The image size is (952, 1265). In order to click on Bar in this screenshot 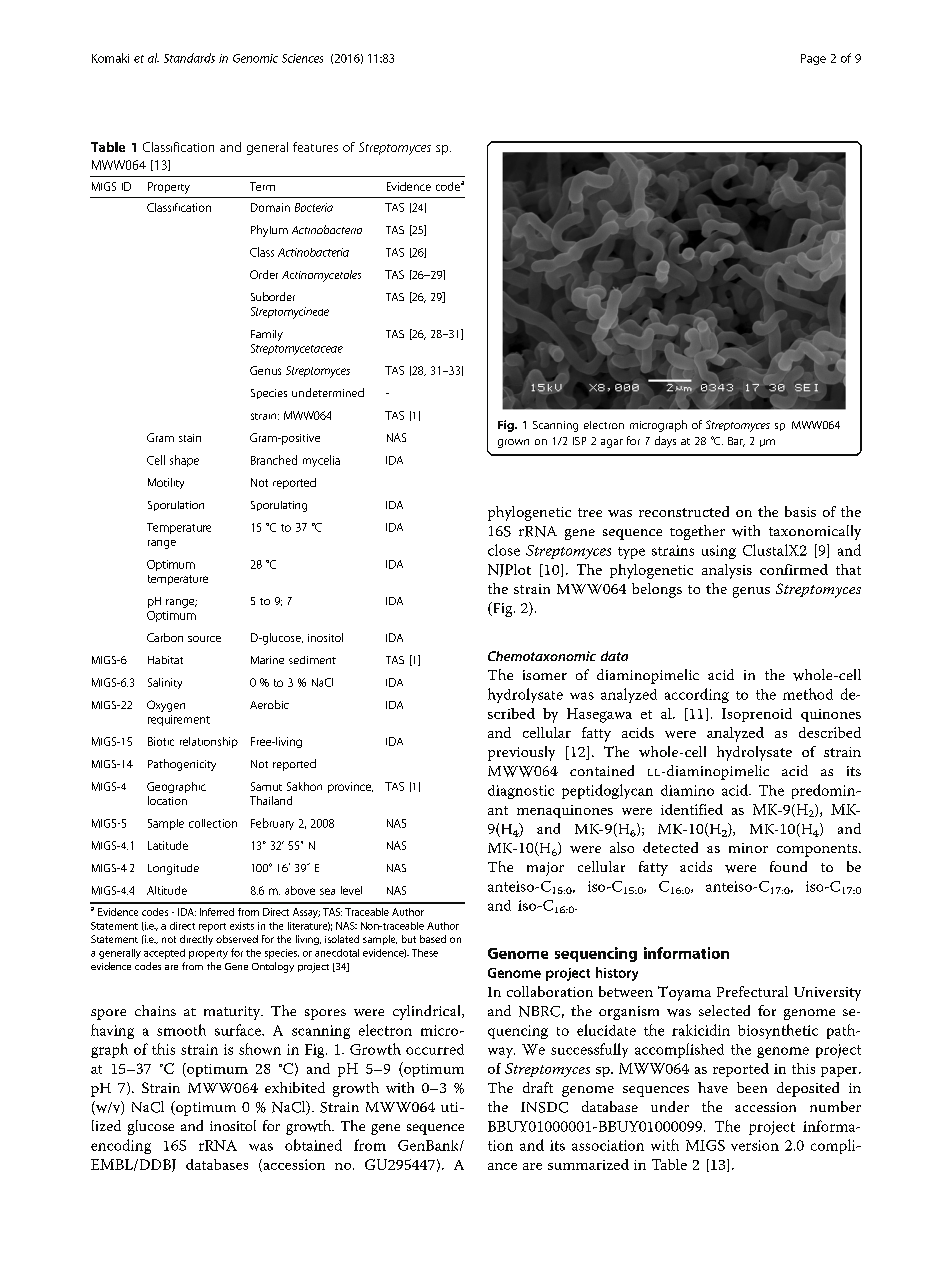, I will do `click(736, 442)`.
